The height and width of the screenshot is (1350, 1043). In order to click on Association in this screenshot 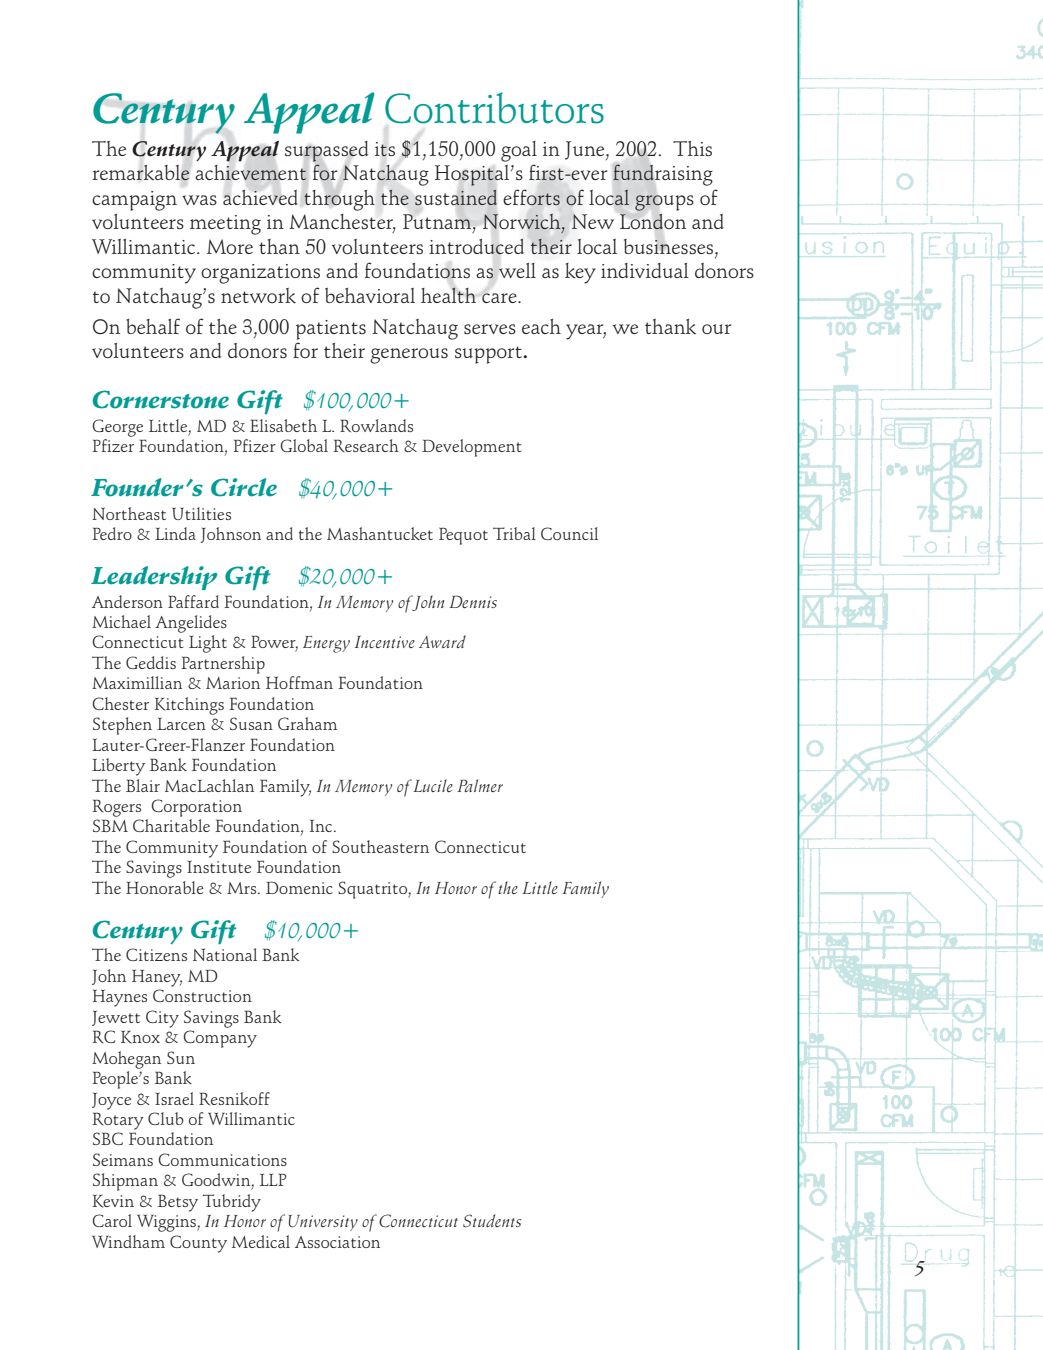, I will do `click(337, 1242)`.
